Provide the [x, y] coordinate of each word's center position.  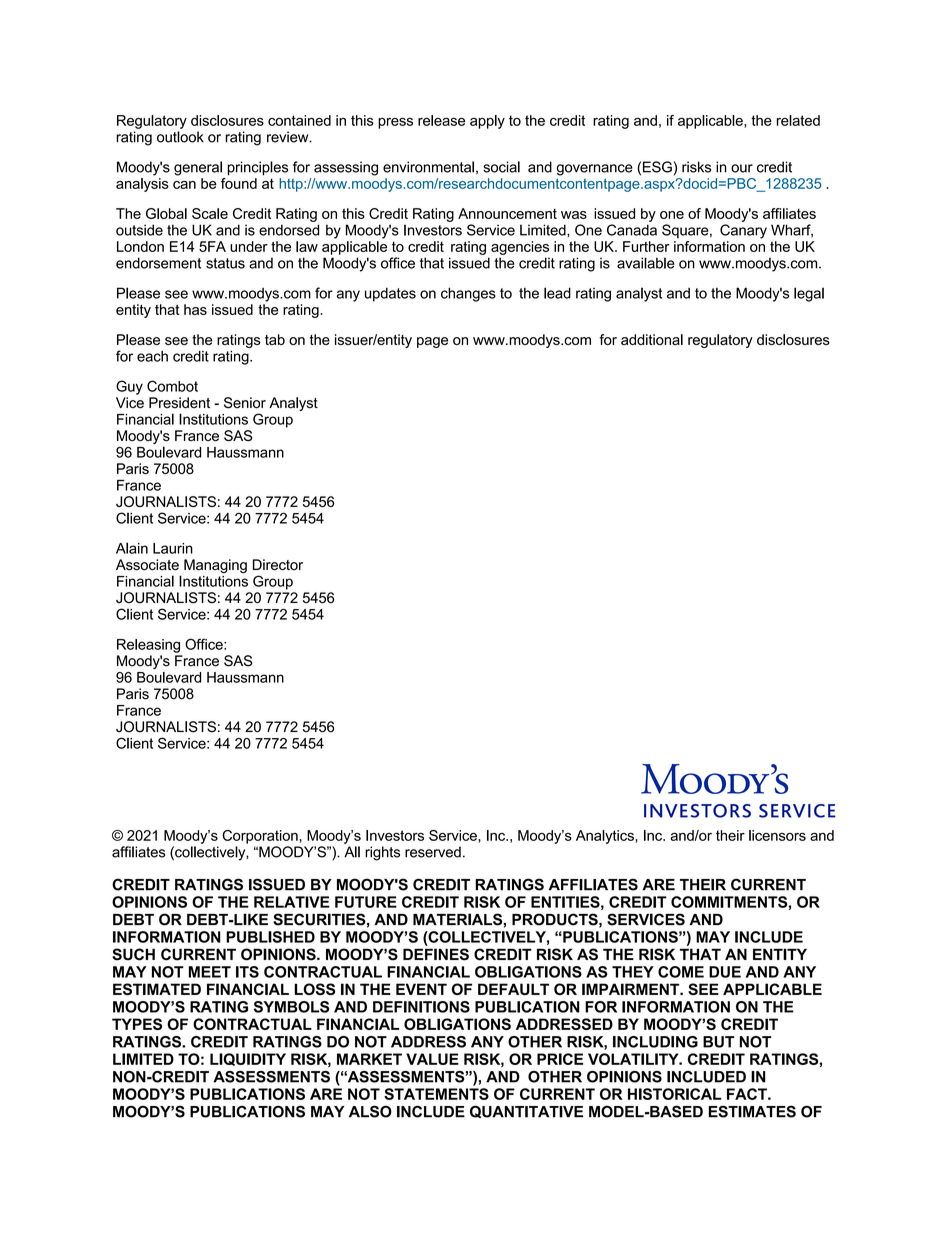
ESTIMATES [752, 1111]
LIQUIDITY [248, 1059]
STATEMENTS [436, 1094]
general [198, 168]
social [501, 167]
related [798, 120]
